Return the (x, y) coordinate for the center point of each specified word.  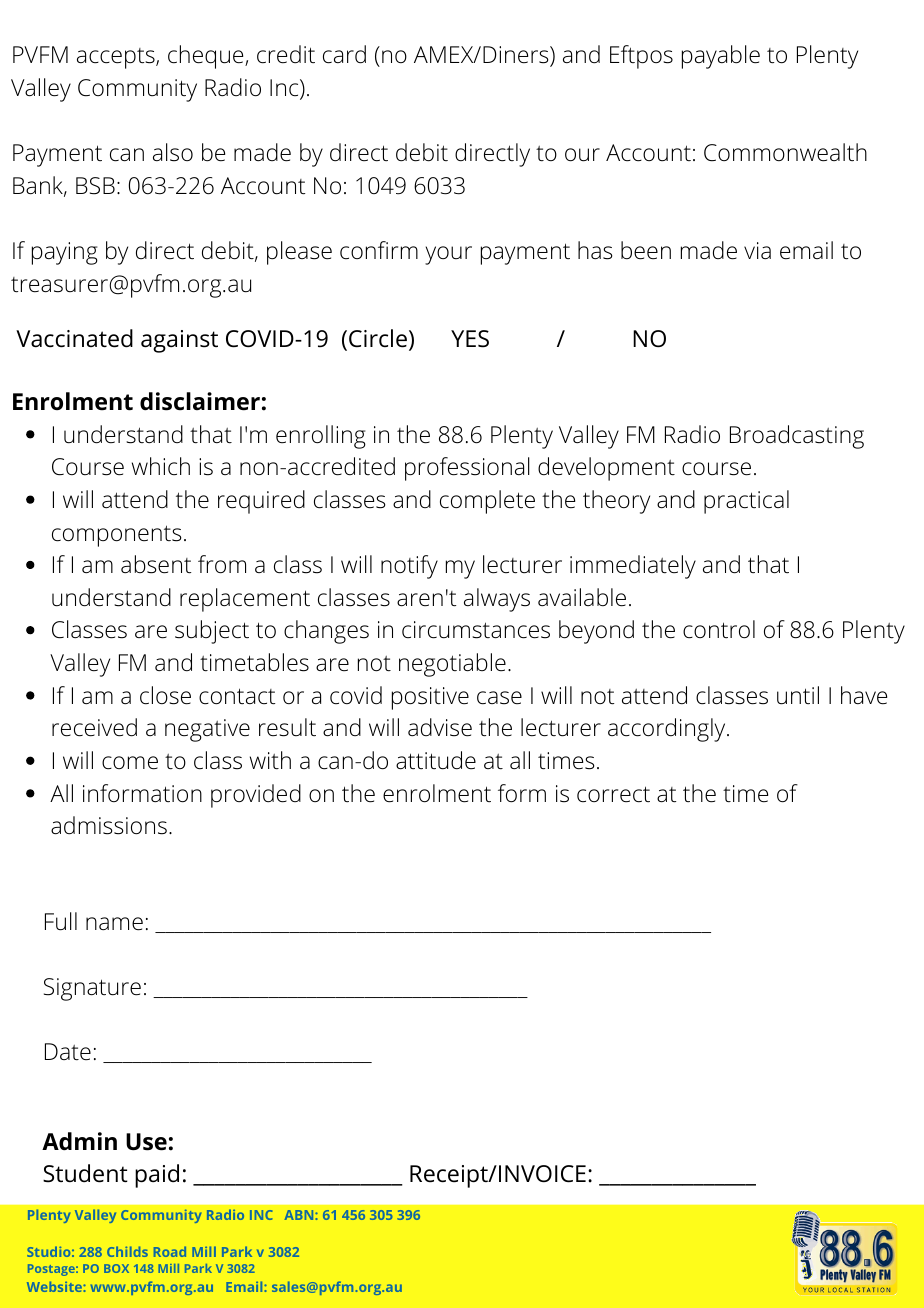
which (161, 466)
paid (157, 1176)
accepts (117, 58)
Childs (127, 1251)
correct (613, 794)
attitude (436, 760)
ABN (300, 1215)
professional (467, 469)
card (344, 54)
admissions (109, 825)
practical (746, 502)
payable (721, 57)
